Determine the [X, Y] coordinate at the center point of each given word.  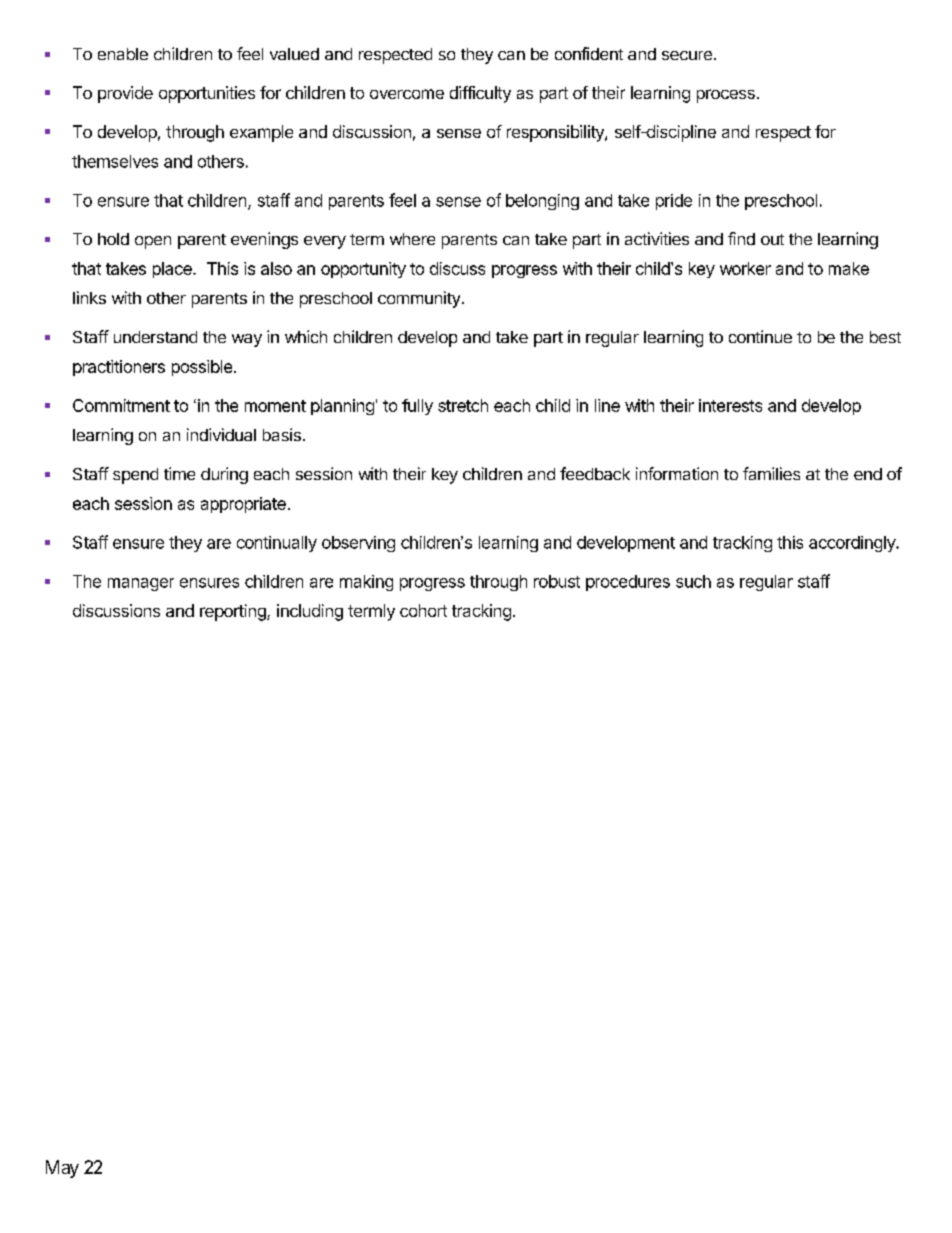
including [310, 612]
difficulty [480, 94]
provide [125, 94]
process [726, 96]
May [62, 1169]
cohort [423, 610]
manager [141, 584]
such [693, 581]
